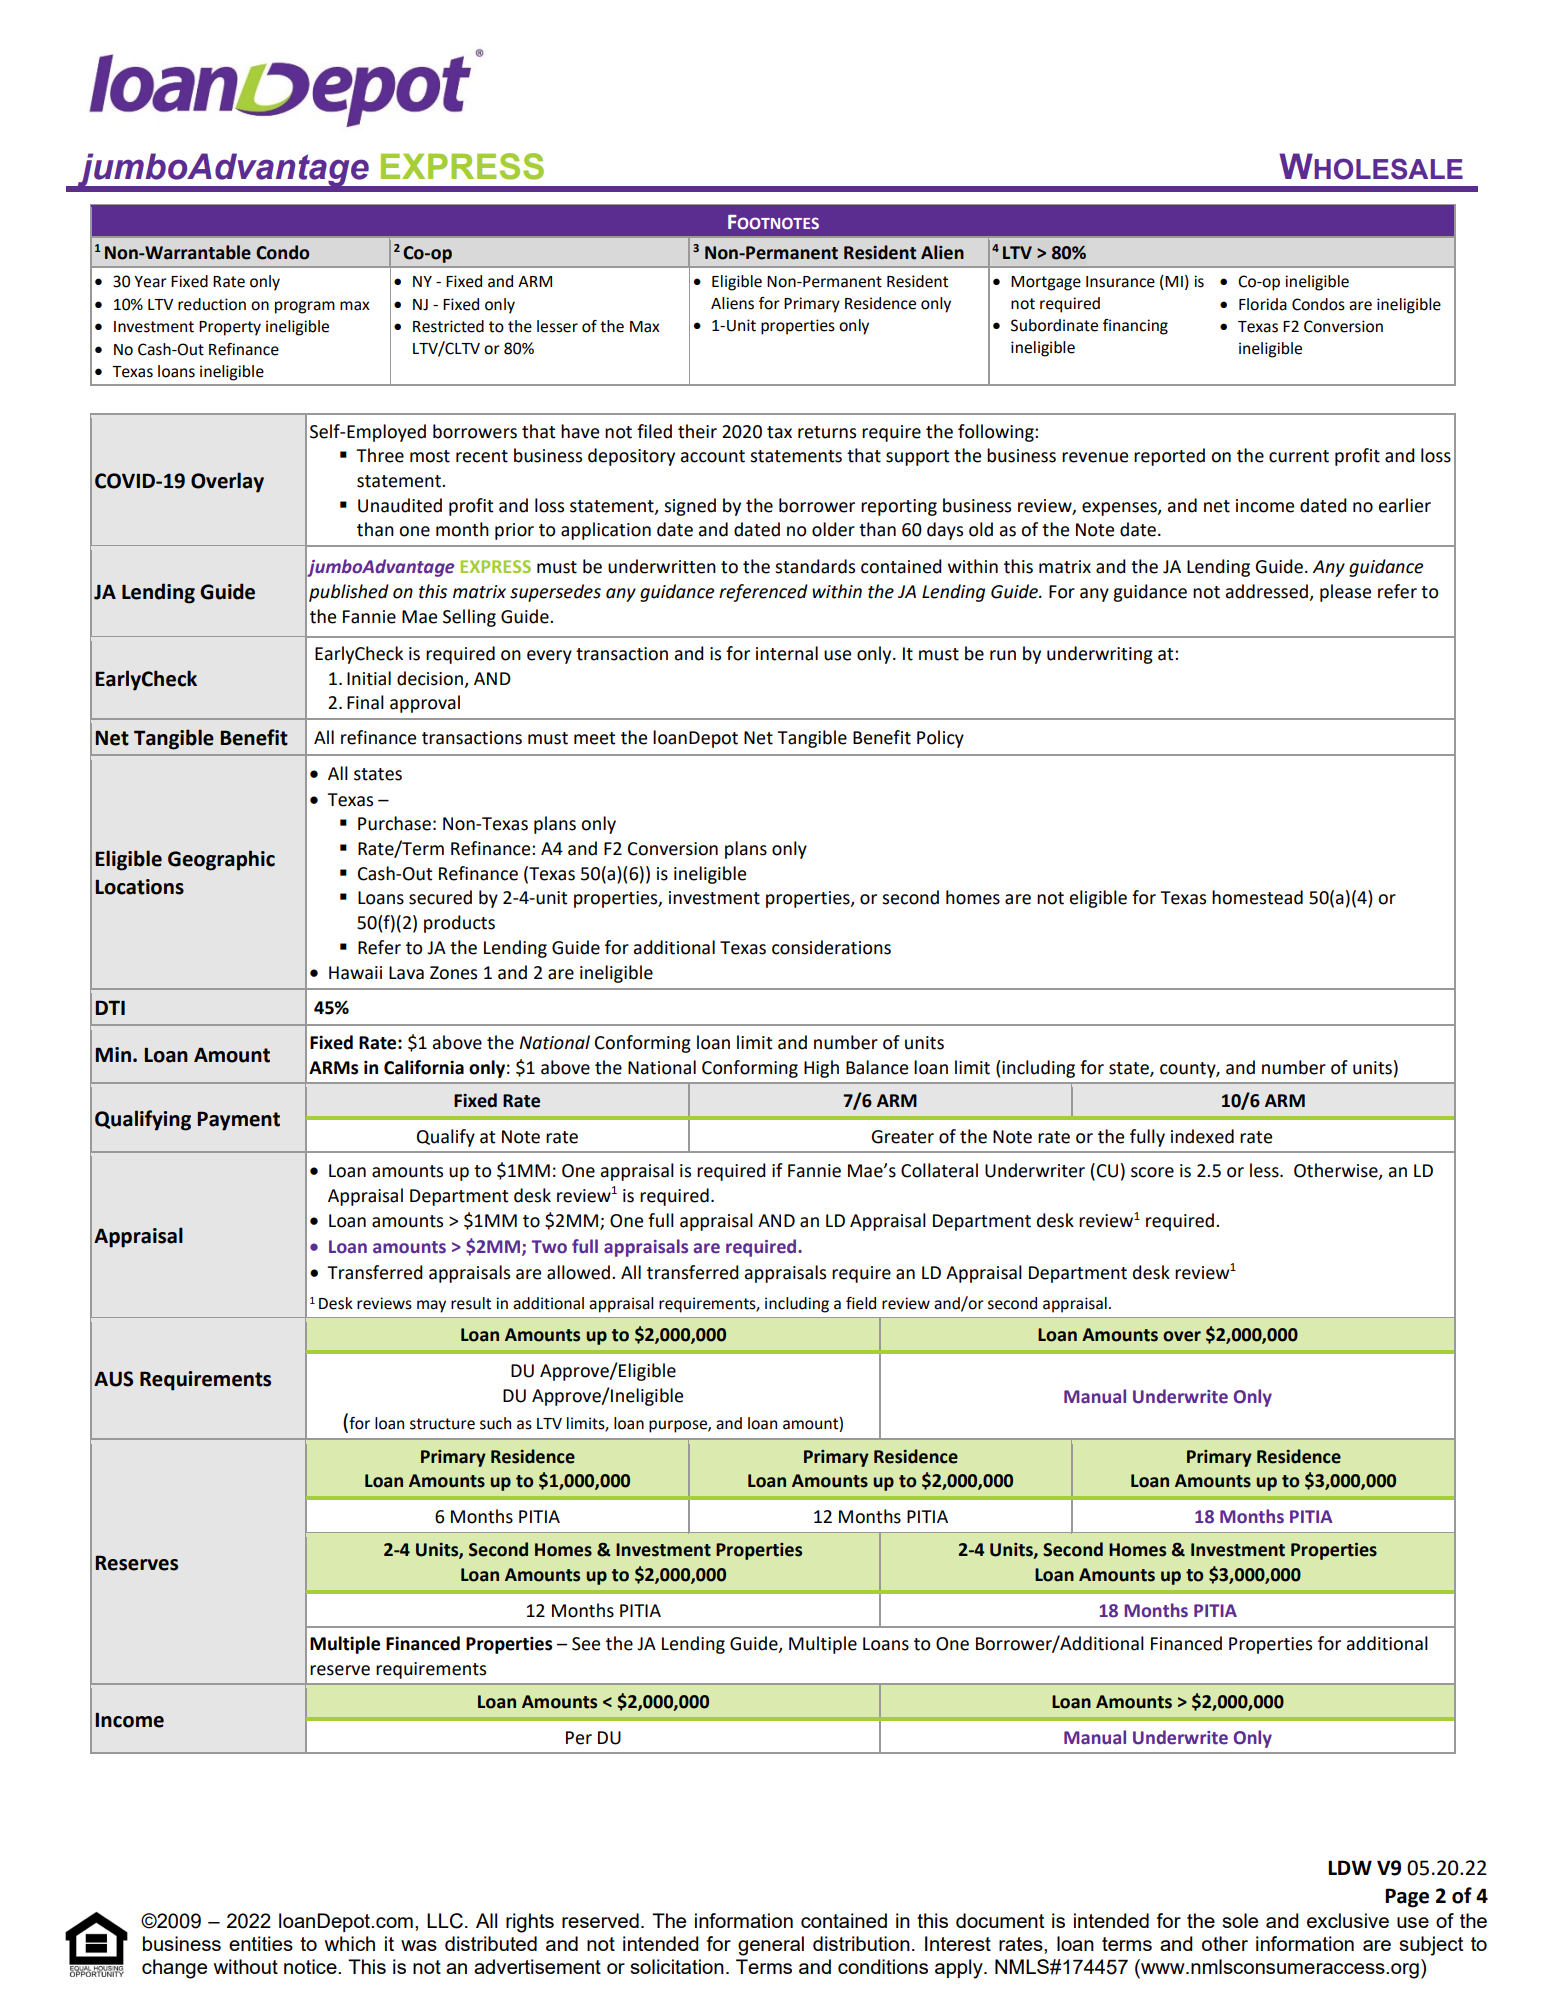  What do you see at coordinates (230, 328) in the document?
I see `Property` at bounding box center [230, 328].
